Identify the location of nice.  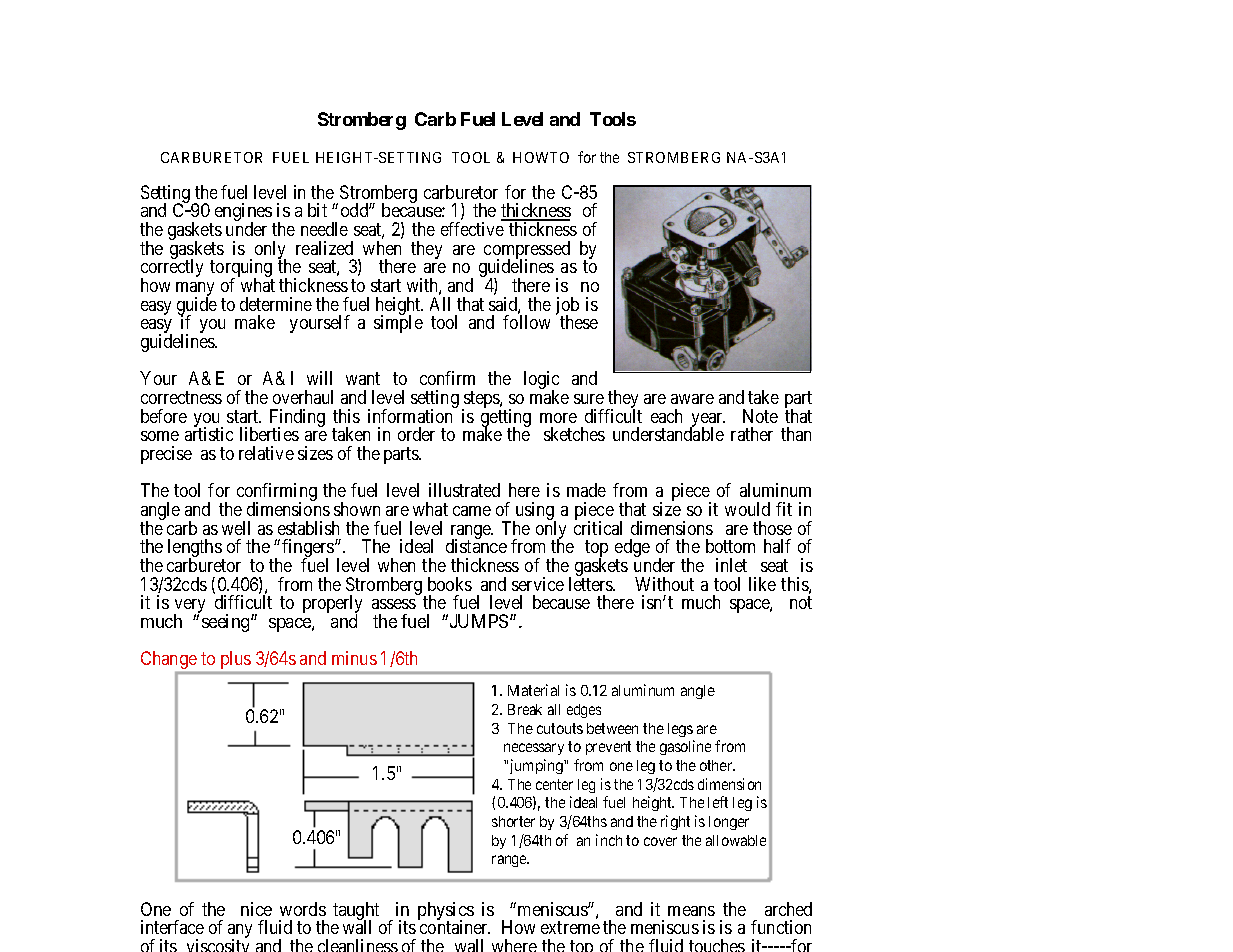
(256, 909).
